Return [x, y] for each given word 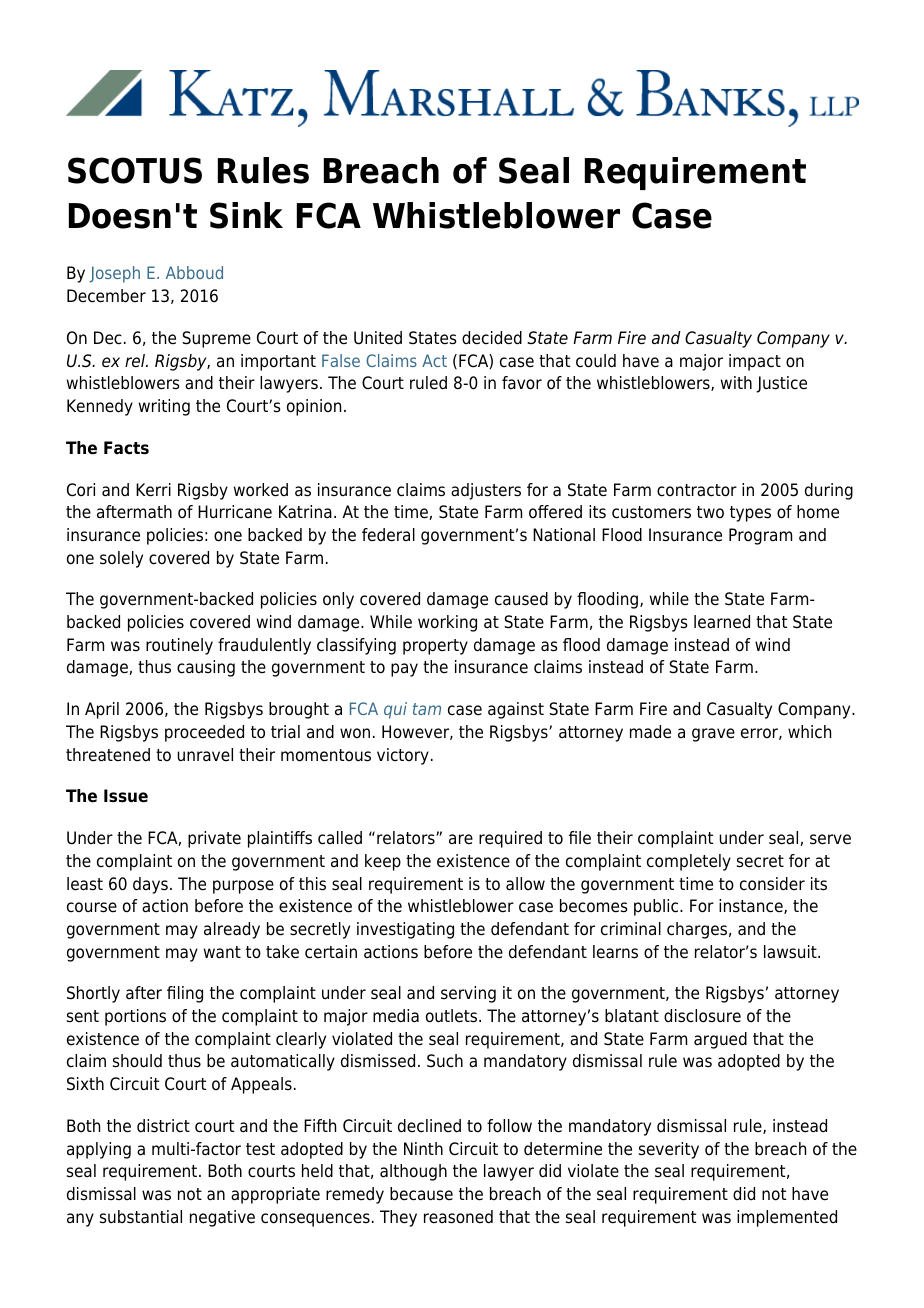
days [150, 885]
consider [772, 884]
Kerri [153, 490]
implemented [787, 1218]
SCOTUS [135, 170]
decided [492, 338]
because [421, 1194]
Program [760, 536]
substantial [141, 1217]
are [461, 839]
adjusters [486, 491]
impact [755, 362]
